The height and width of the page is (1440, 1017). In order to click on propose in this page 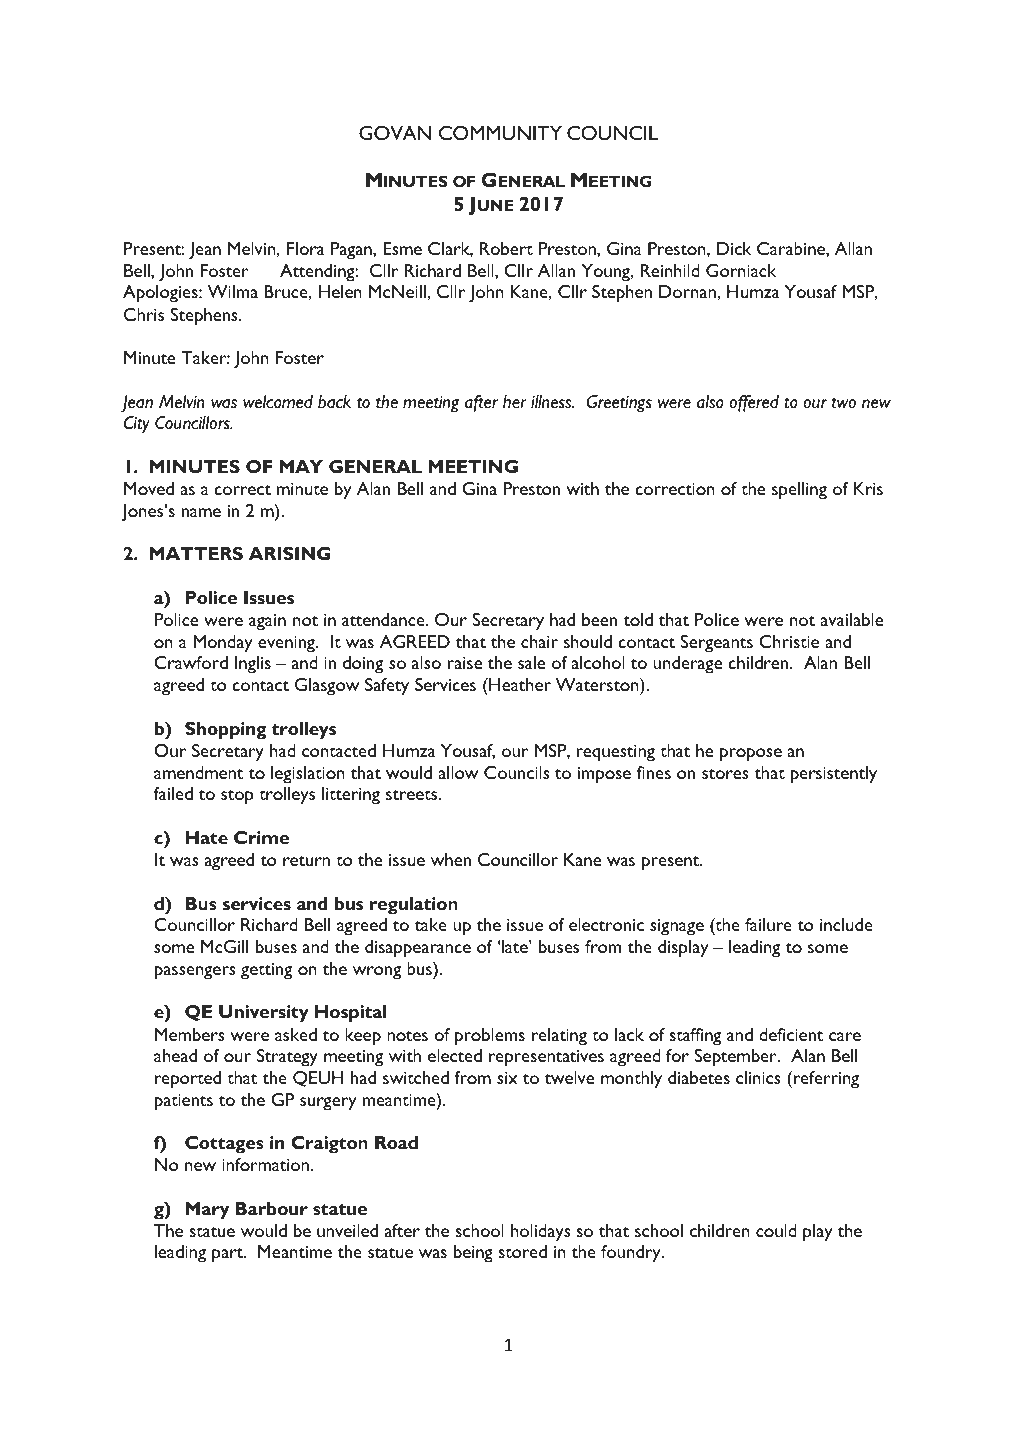, I will do `click(751, 755)`.
